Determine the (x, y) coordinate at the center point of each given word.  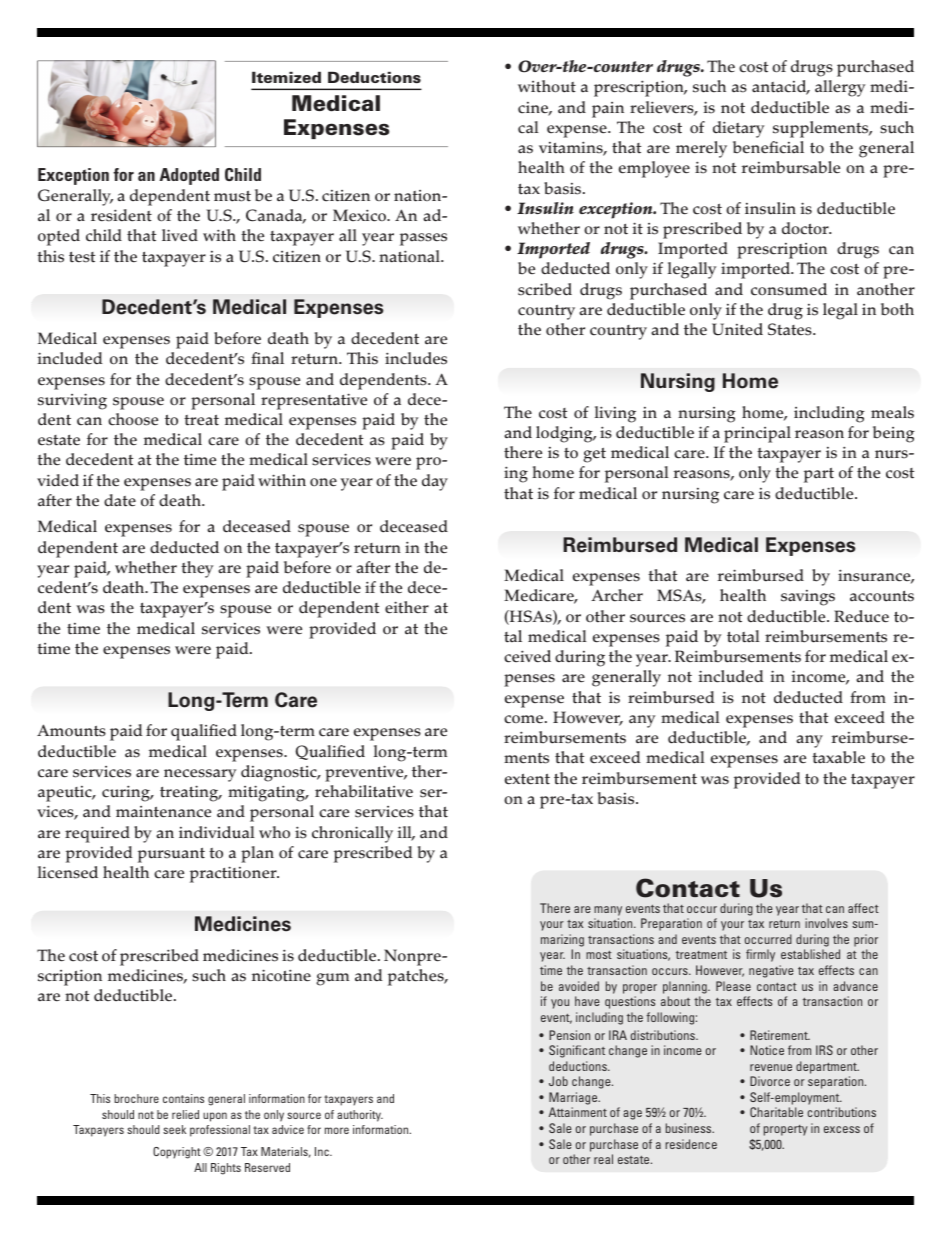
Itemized (286, 77)
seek (174, 1129)
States (791, 329)
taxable (838, 757)
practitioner (234, 874)
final (267, 358)
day (435, 482)
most (599, 955)
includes (416, 358)
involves (826, 923)
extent (527, 779)
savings (808, 598)
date (120, 500)
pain (608, 110)
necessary (200, 775)
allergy (840, 88)
